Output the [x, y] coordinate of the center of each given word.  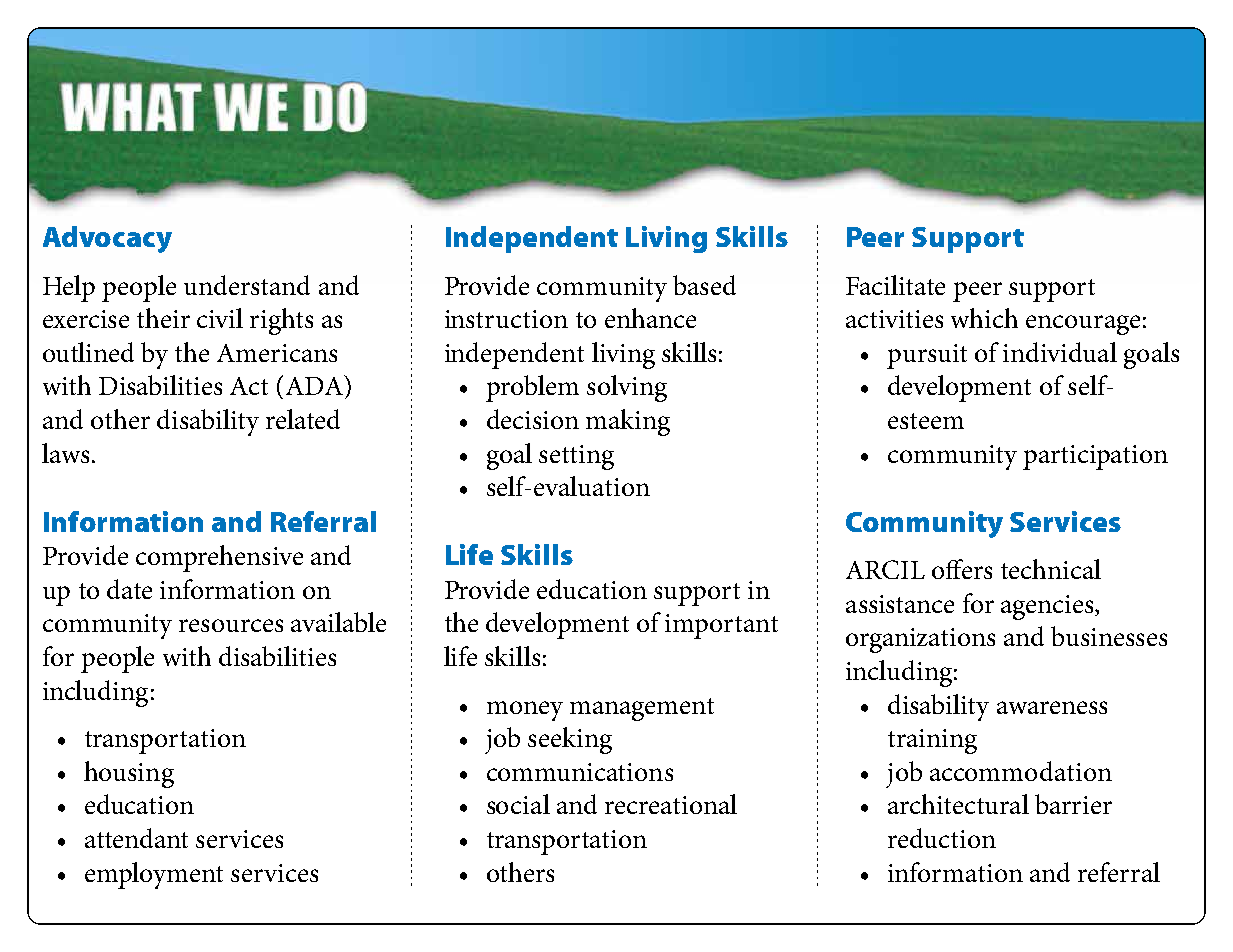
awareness [1052, 707]
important [721, 626]
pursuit [927, 356]
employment [154, 875]
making [628, 422]
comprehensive [219, 558]
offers [962, 569]
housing [129, 774]
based [704, 285]
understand [247, 285]
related [303, 419]
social [518, 804]
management [642, 709]
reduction [942, 838]
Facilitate [895, 285]
